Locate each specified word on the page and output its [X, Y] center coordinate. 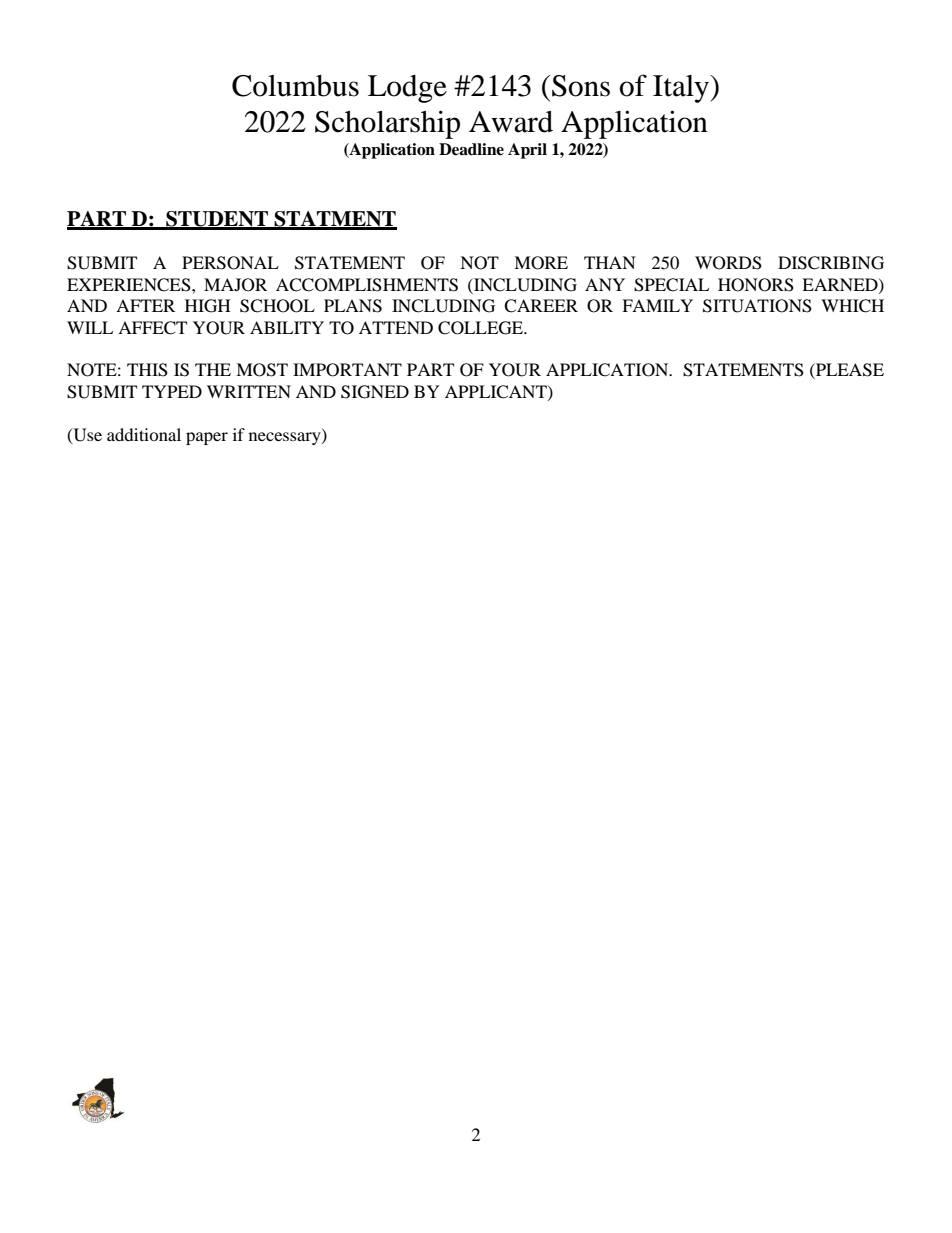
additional [144, 434]
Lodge [407, 89]
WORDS [728, 263]
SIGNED [375, 392]
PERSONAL [230, 263]
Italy [682, 89]
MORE [541, 263]
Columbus [295, 86]
